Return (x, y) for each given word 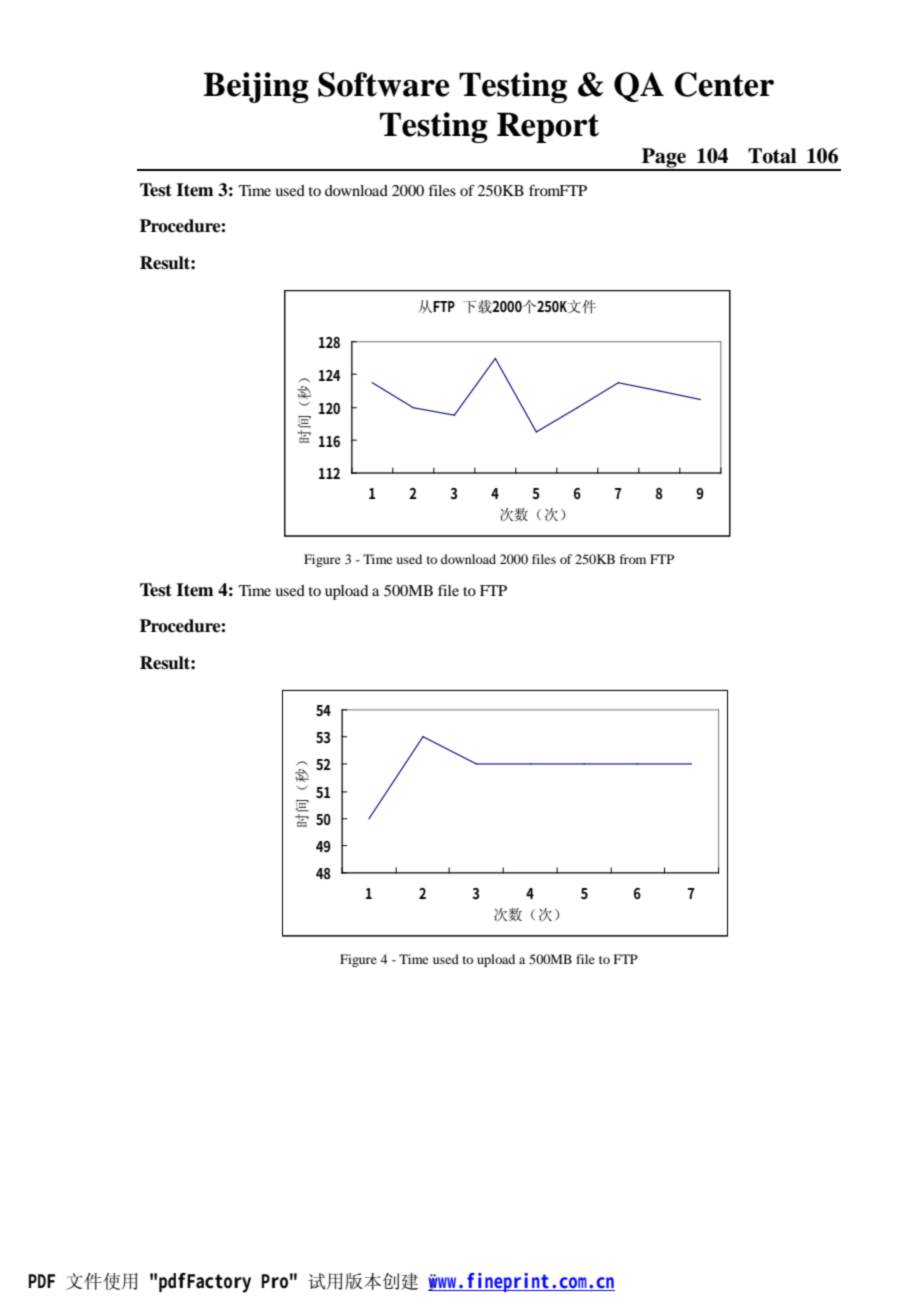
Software (383, 84)
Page (664, 159)
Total (772, 156)
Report (548, 127)
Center (724, 84)
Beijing (256, 87)
